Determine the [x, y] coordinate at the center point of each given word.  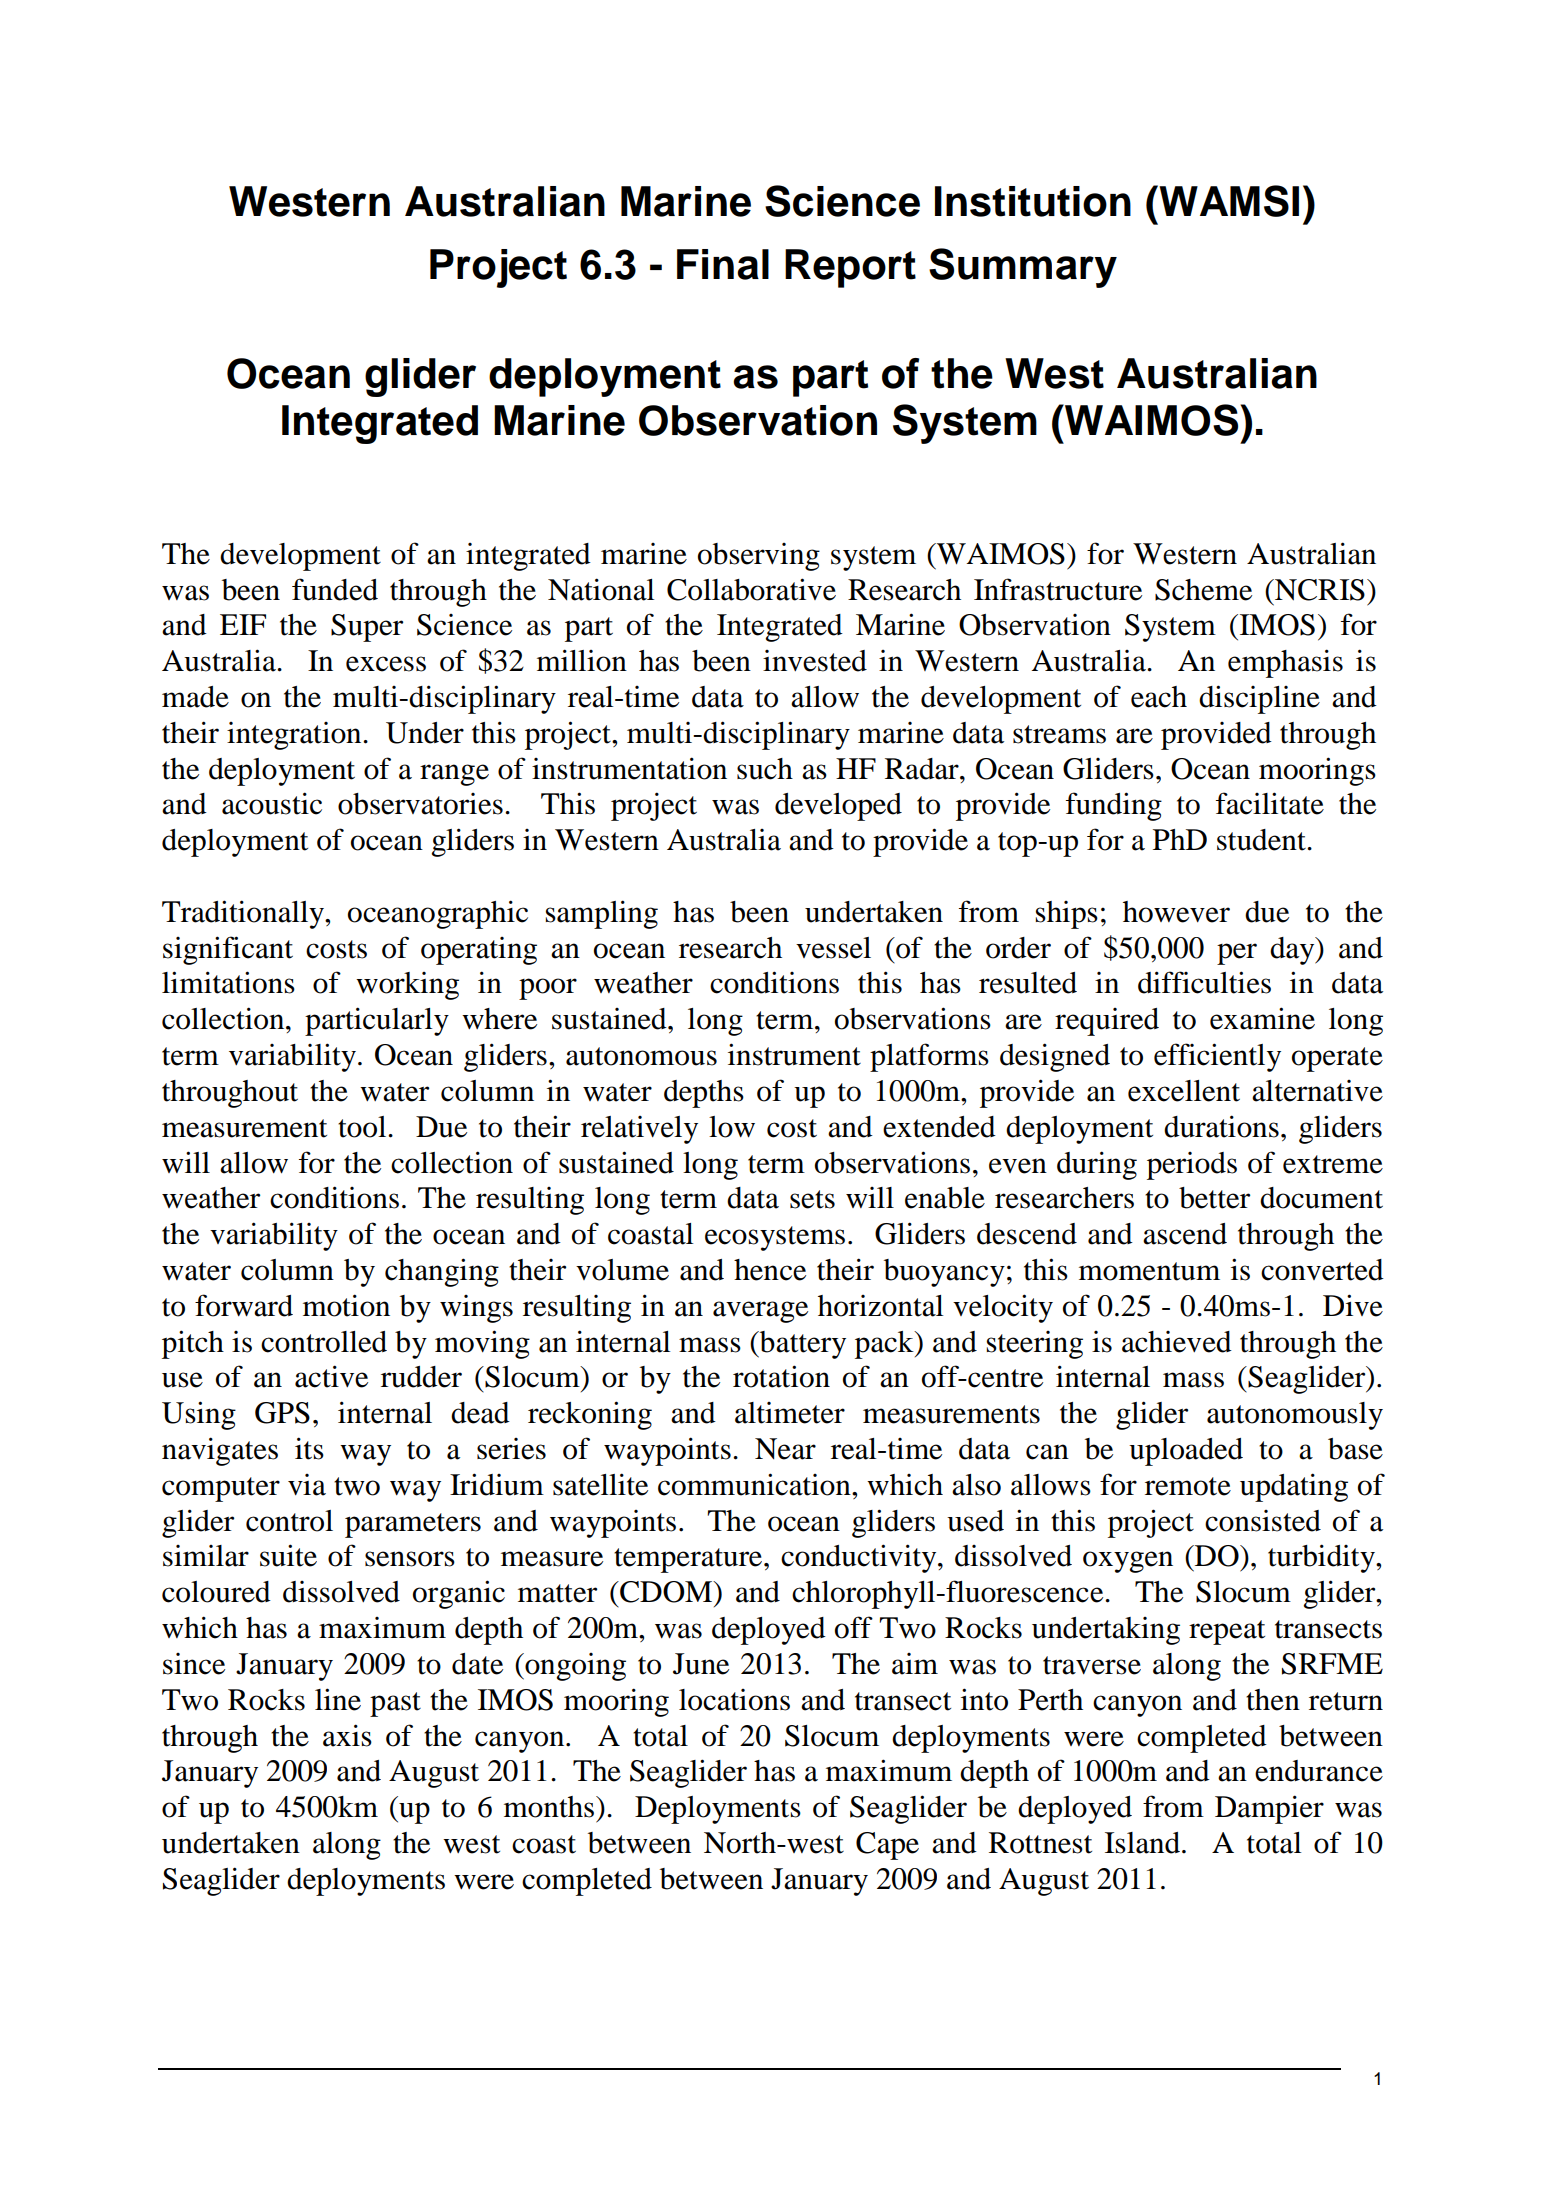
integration [295, 736]
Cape [887, 1846]
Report [850, 268]
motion [346, 1305]
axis [347, 1735]
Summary [1023, 268]
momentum [1149, 1271]
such [765, 769]
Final [723, 264]
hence [770, 1270]
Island [1144, 1843]
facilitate [1270, 803]
